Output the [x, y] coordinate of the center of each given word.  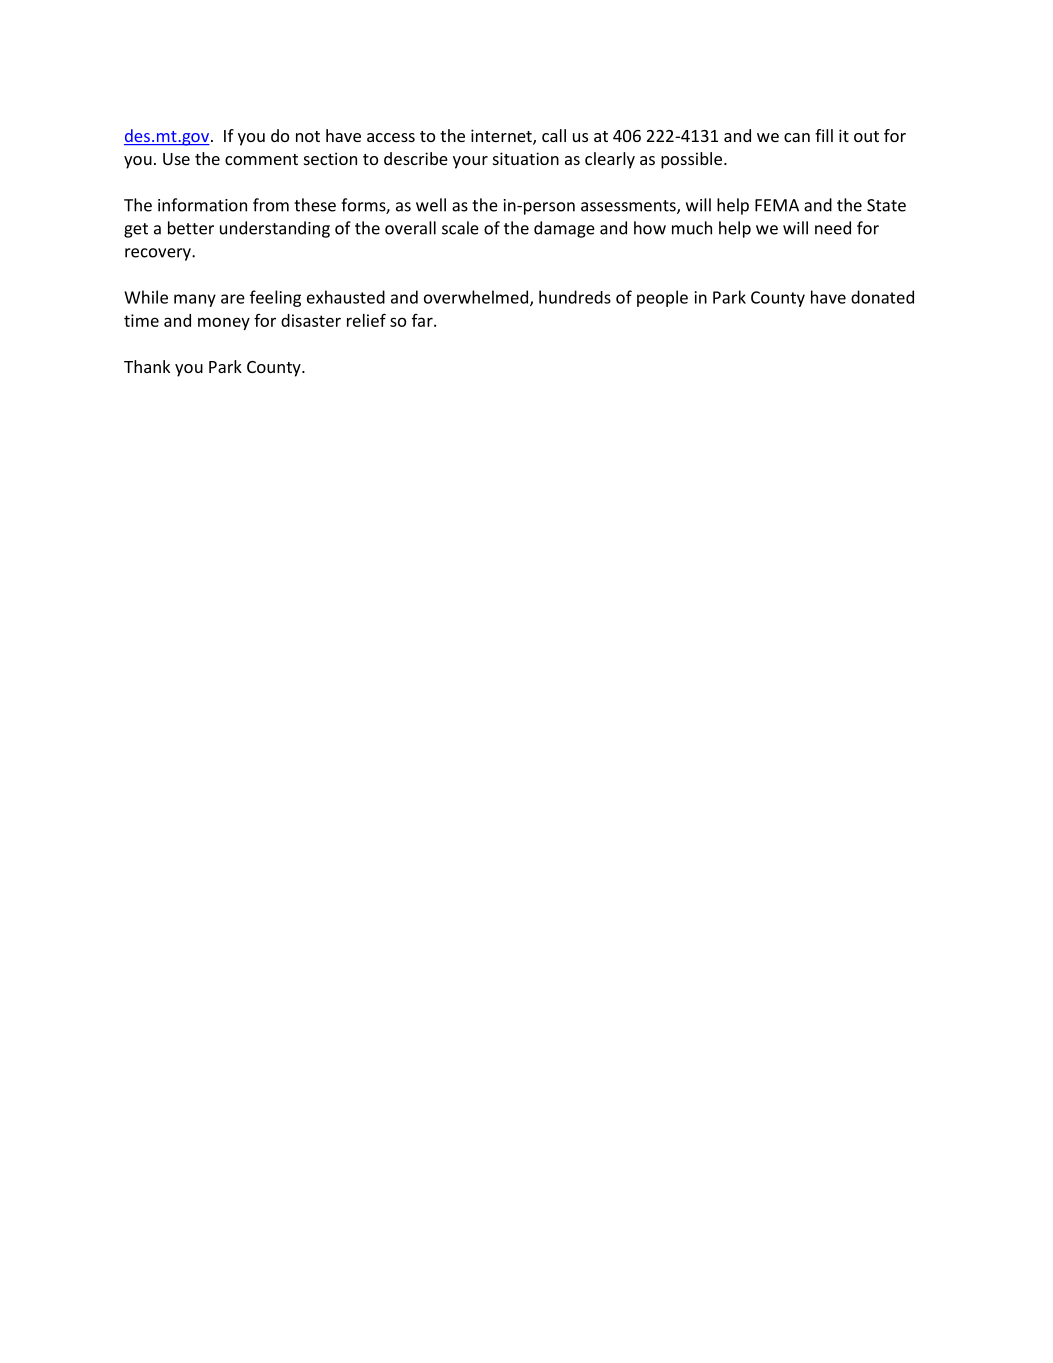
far [423, 320]
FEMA [777, 205]
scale [460, 228]
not [308, 136]
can [797, 137]
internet [502, 137]
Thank [147, 366]
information [202, 205]
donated [882, 297]
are [233, 299]
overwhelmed [477, 298]
